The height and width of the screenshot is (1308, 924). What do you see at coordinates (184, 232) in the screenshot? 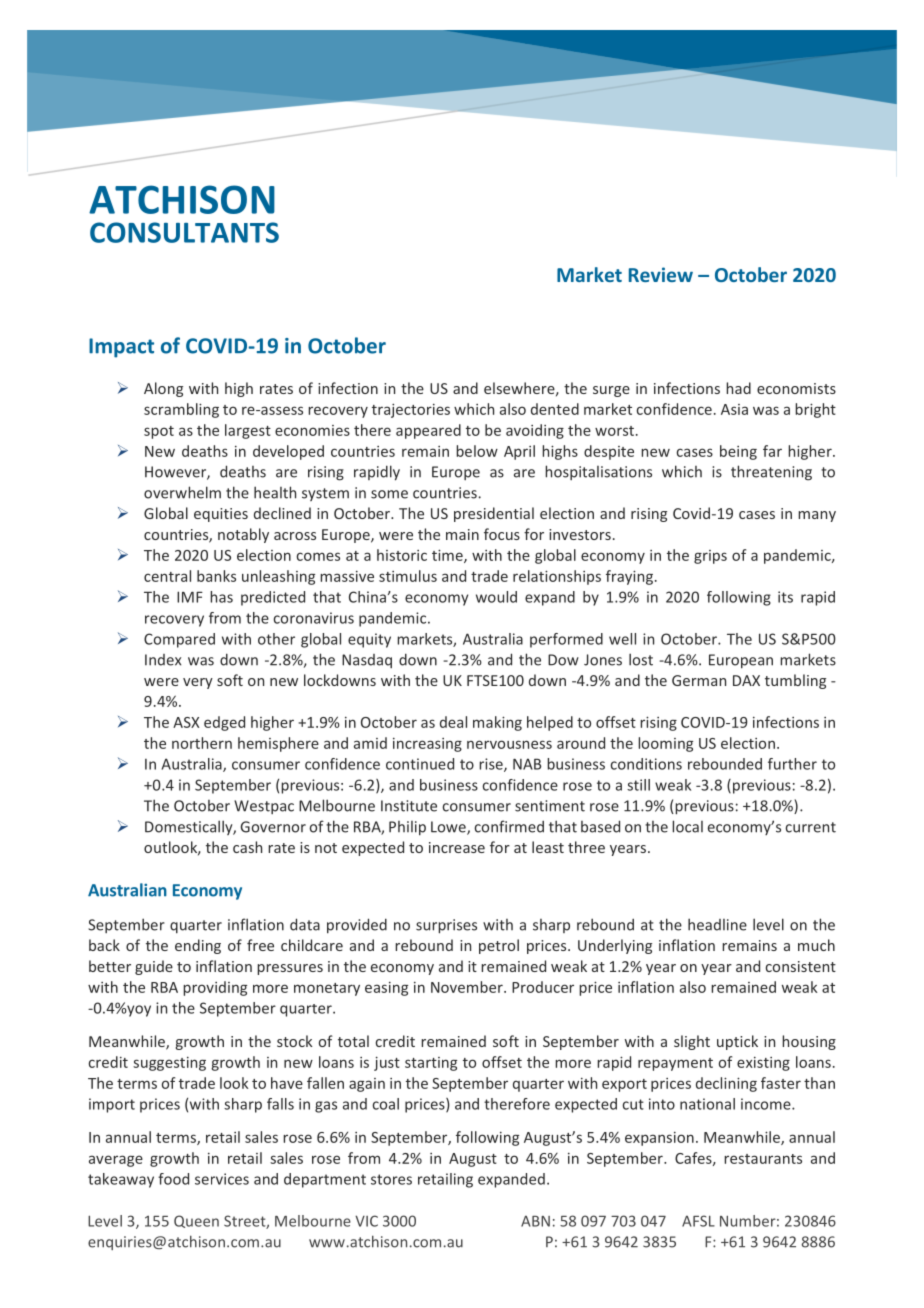
I see `CONSULTANTS` at bounding box center [184, 232].
